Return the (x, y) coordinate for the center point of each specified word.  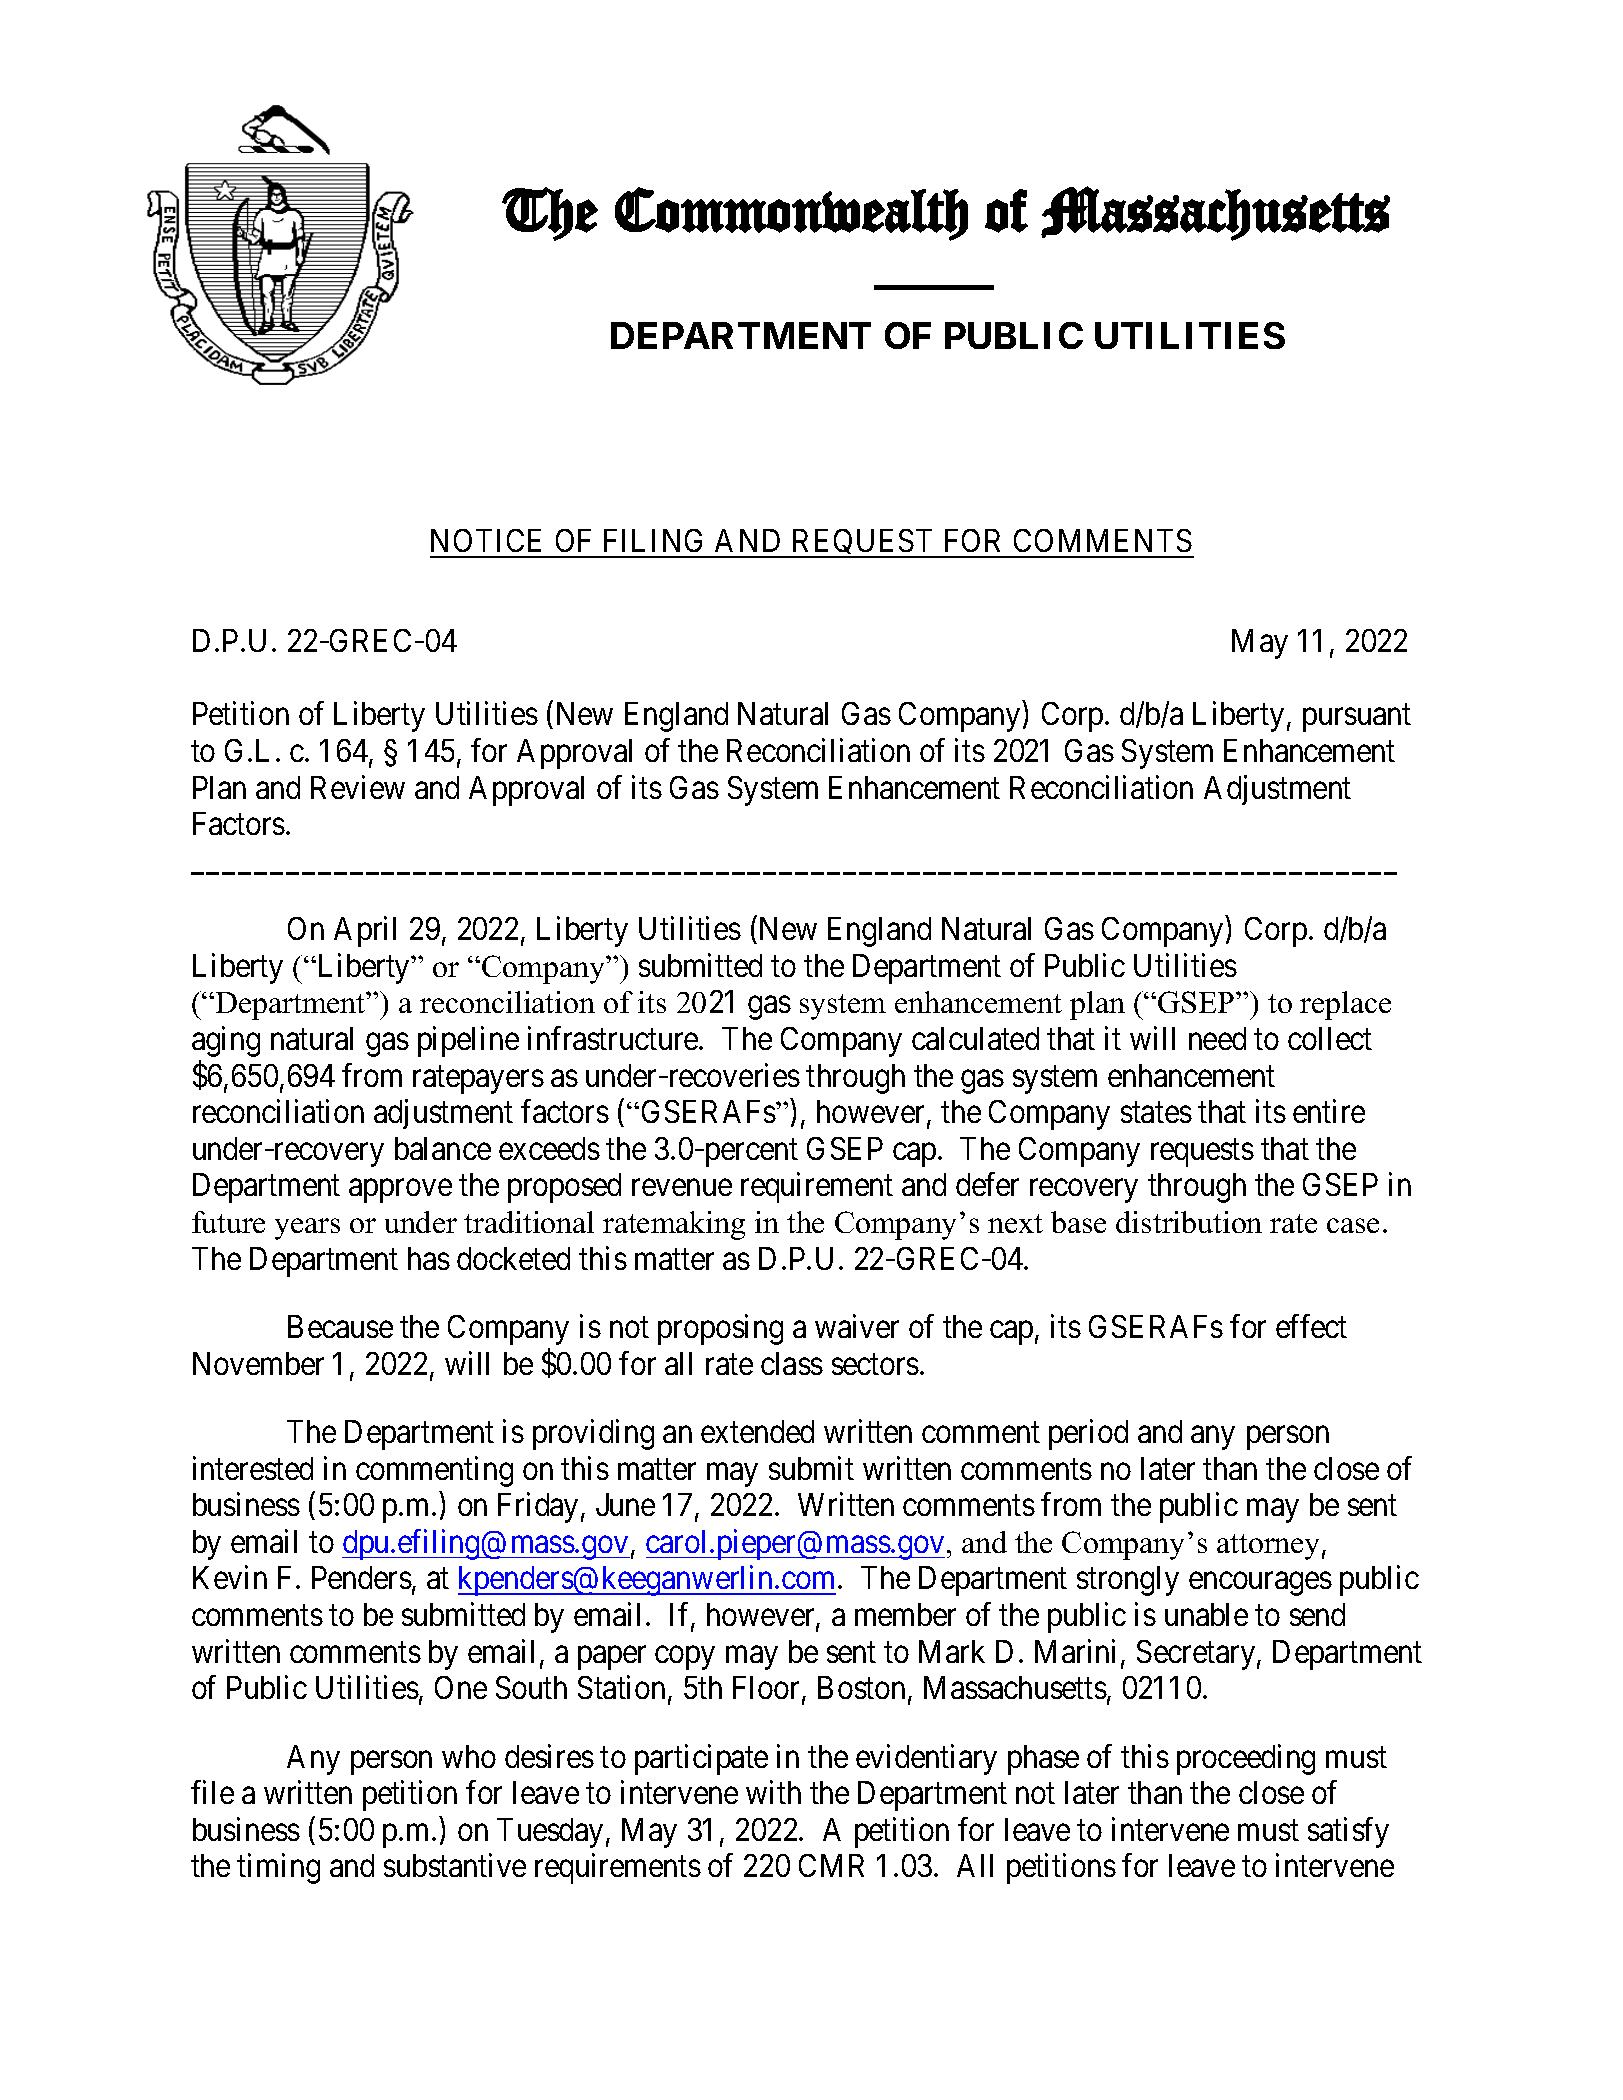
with (773, 1792)
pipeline (468, 1041)
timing (278, 1869)
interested (253, 1468)
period (1088, 1434)
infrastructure (614, 1038)
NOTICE (486, 540)
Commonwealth (791, 214)
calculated (975, 1038)
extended (757, 1431)
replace (1345, 1005)
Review (358, 787)
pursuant (1357, 718)
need (1217, 1038)
